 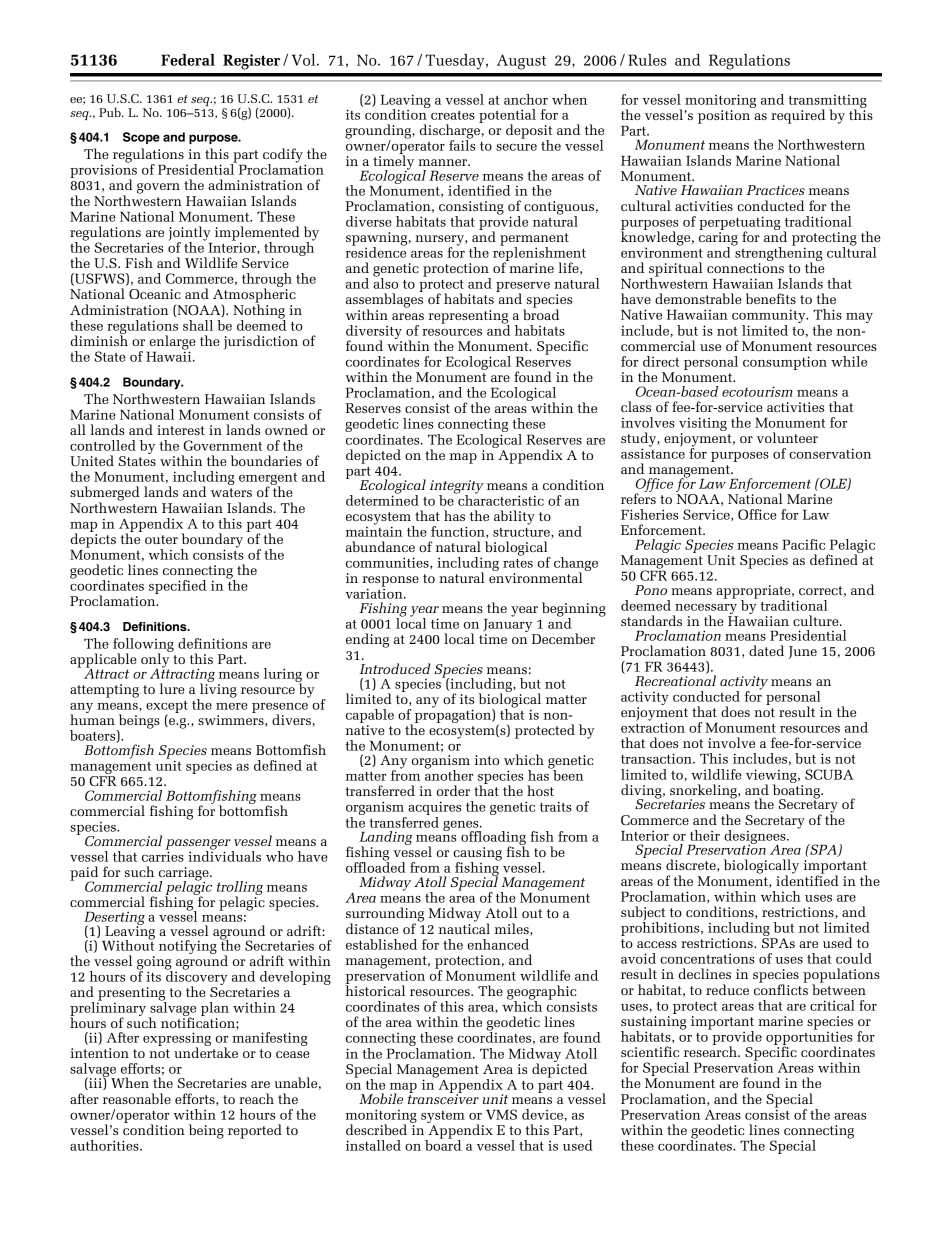 I want to click on required, so click(x=798, y=116).
